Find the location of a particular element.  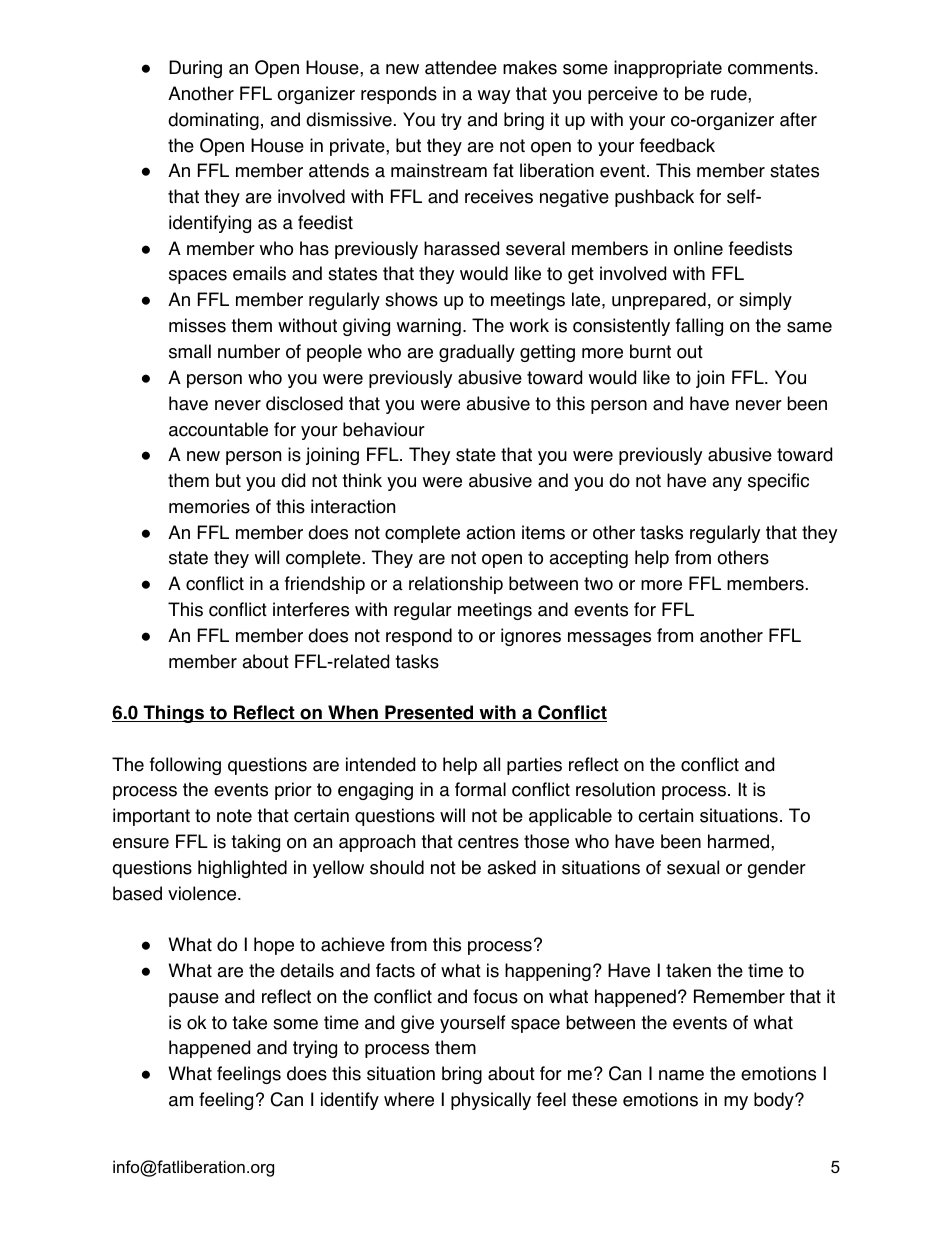

dominating is located at coordinates (213, 121).
